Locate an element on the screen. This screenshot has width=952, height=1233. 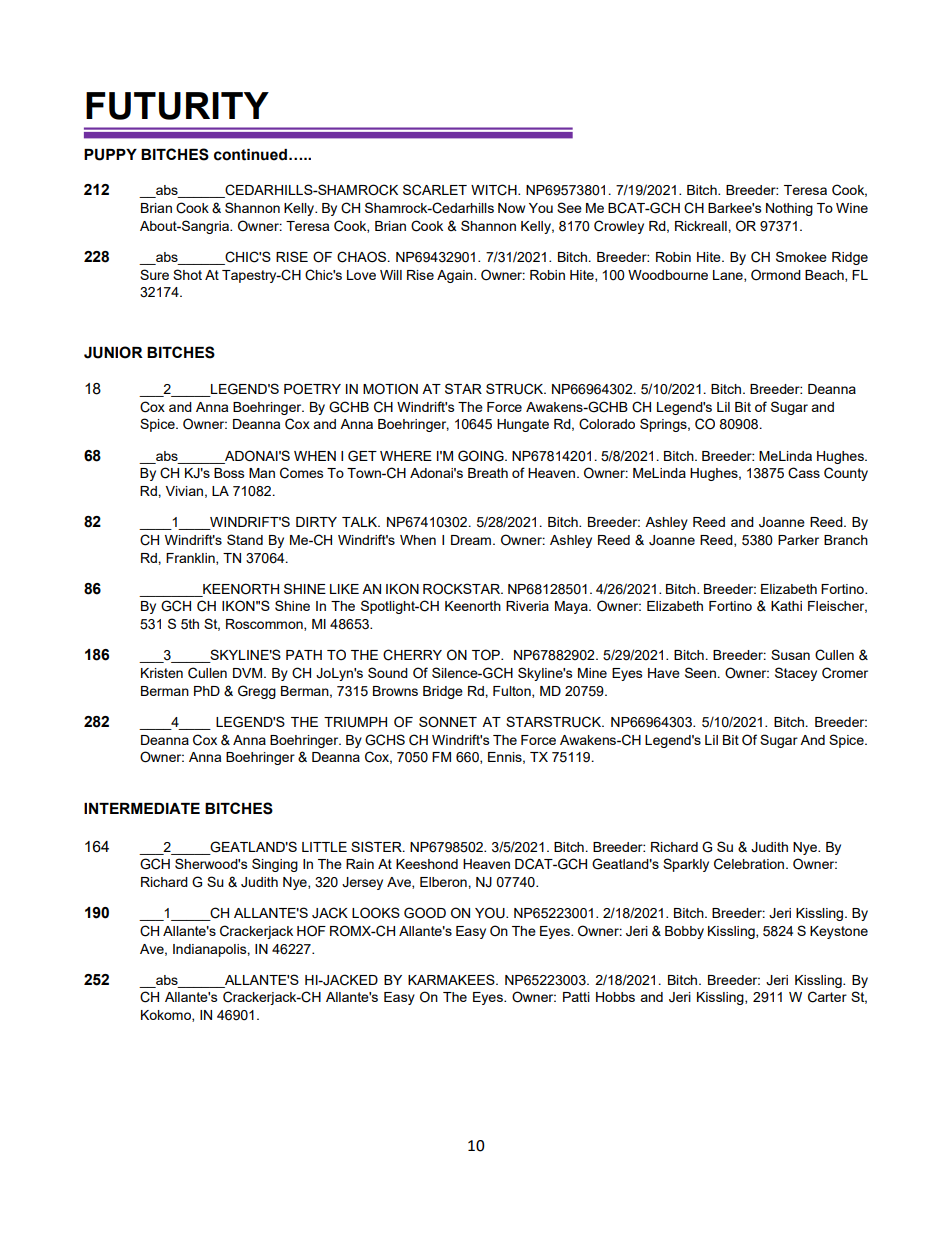
FUTURITY is located at coordinates (177, 106).
